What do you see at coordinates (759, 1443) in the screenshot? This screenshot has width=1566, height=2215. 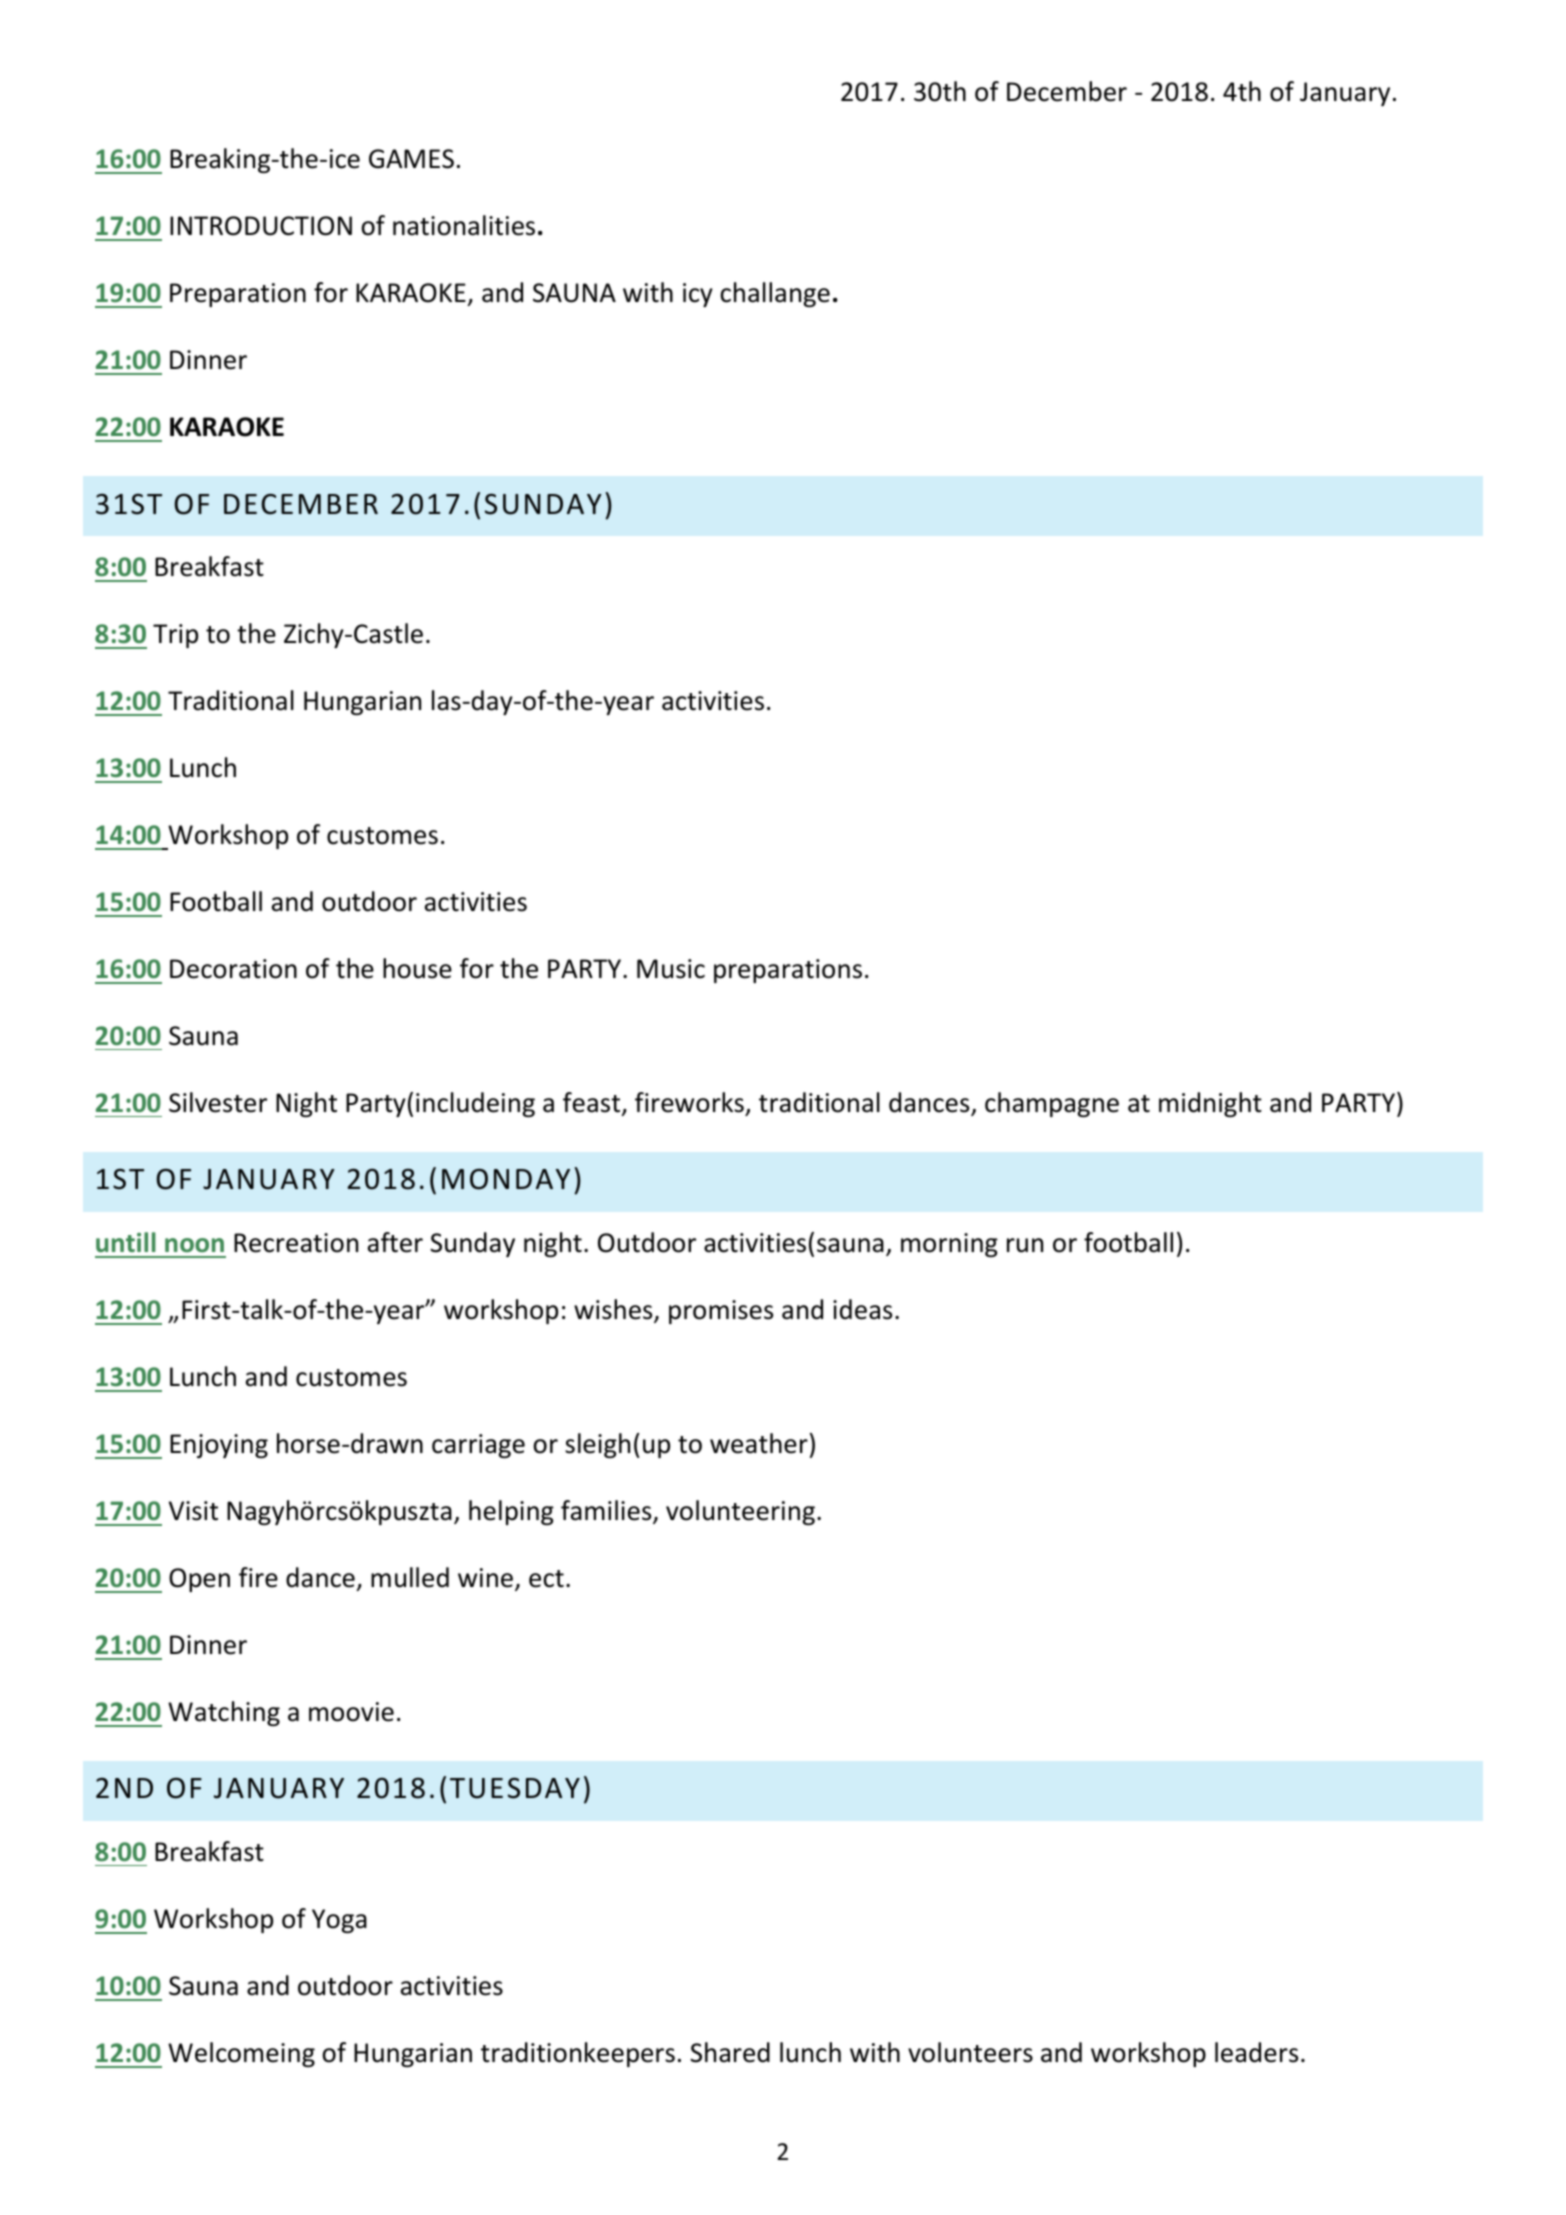 I see `weather` at bounding box center [759, 1443].
